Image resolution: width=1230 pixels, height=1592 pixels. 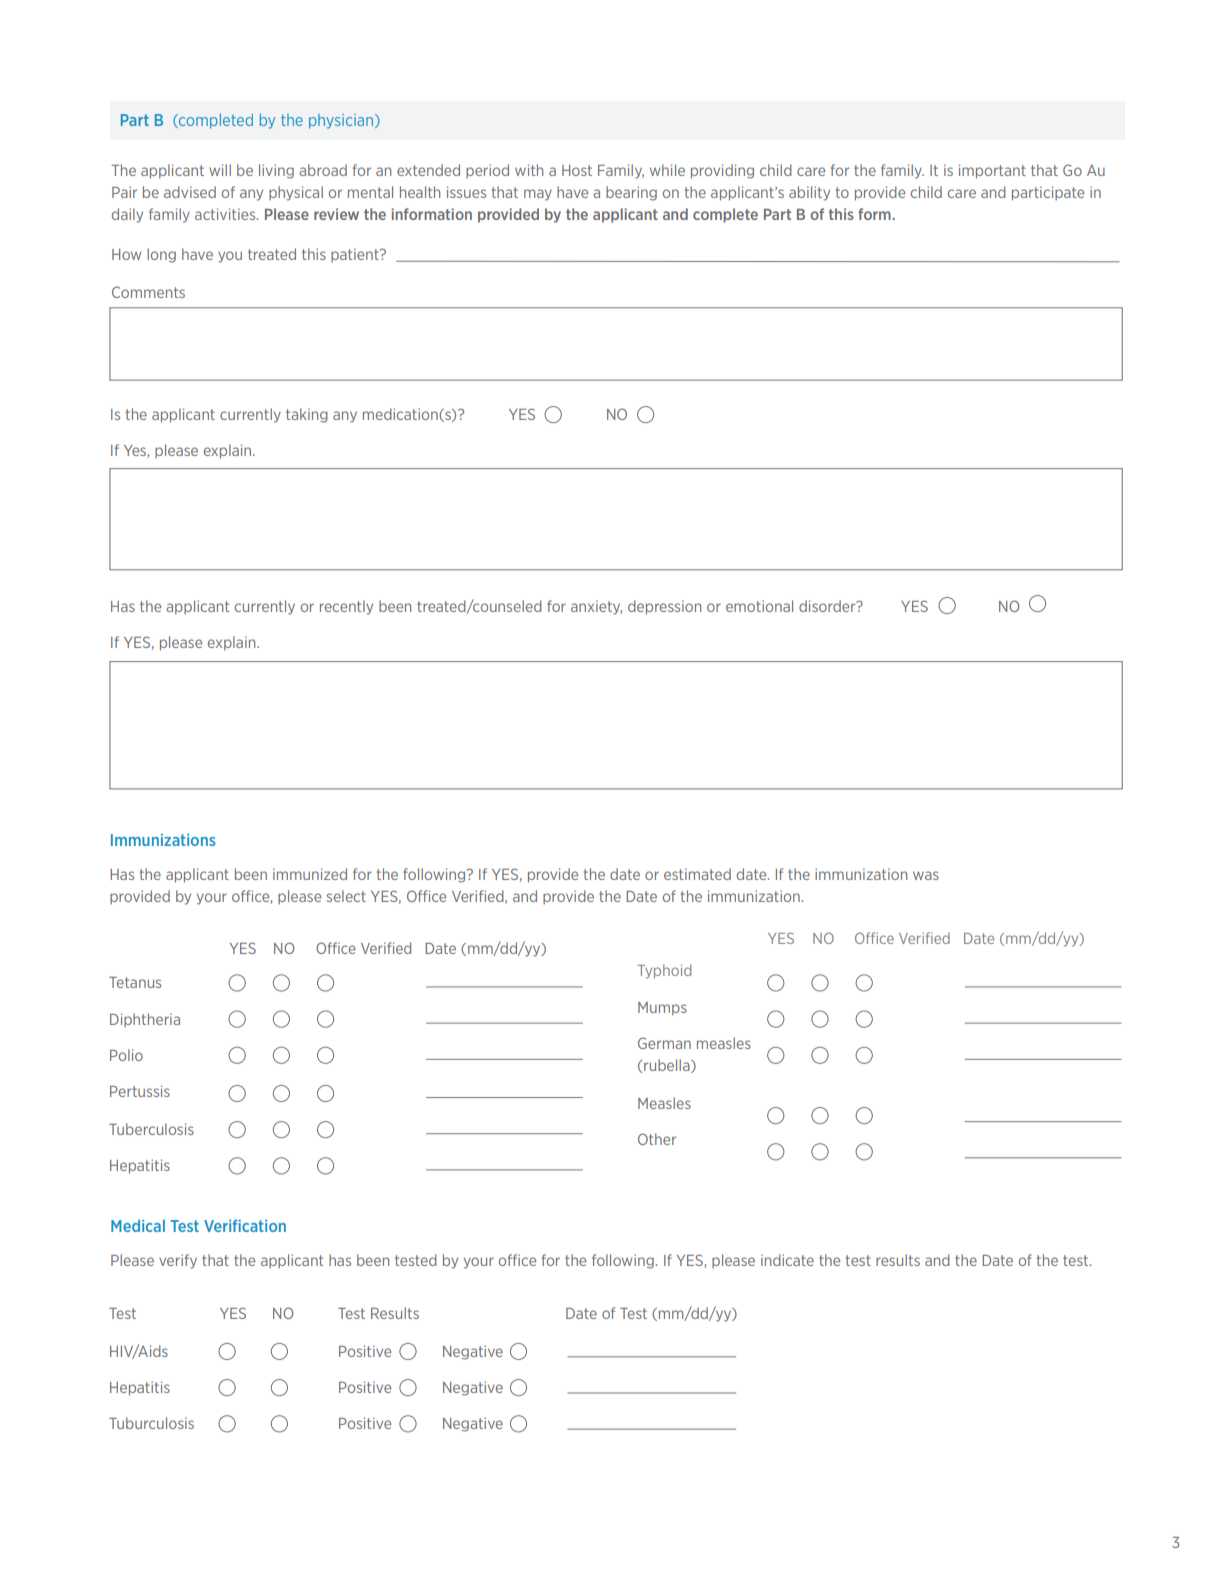 I want to click on recently, so click(x=346, y=607).
